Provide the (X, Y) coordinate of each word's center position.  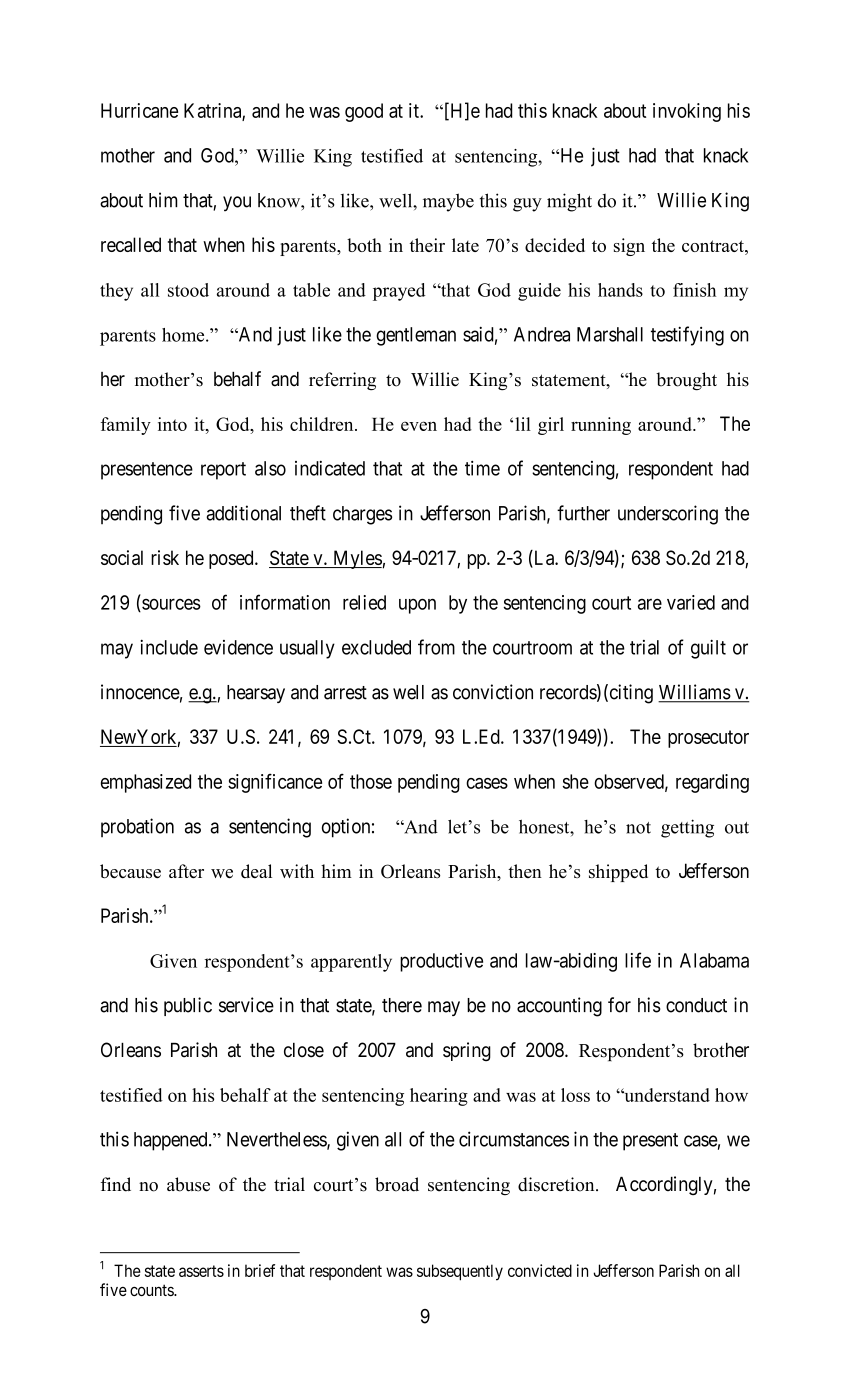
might (569, 202)
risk (165, 557)
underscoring (668, 515)
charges (362, 515)
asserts (201, 1271)
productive (441, 962)
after (186, 871)
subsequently (460, 1272)
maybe (448, 202)
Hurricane (139, 110)
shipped (618, 873)
